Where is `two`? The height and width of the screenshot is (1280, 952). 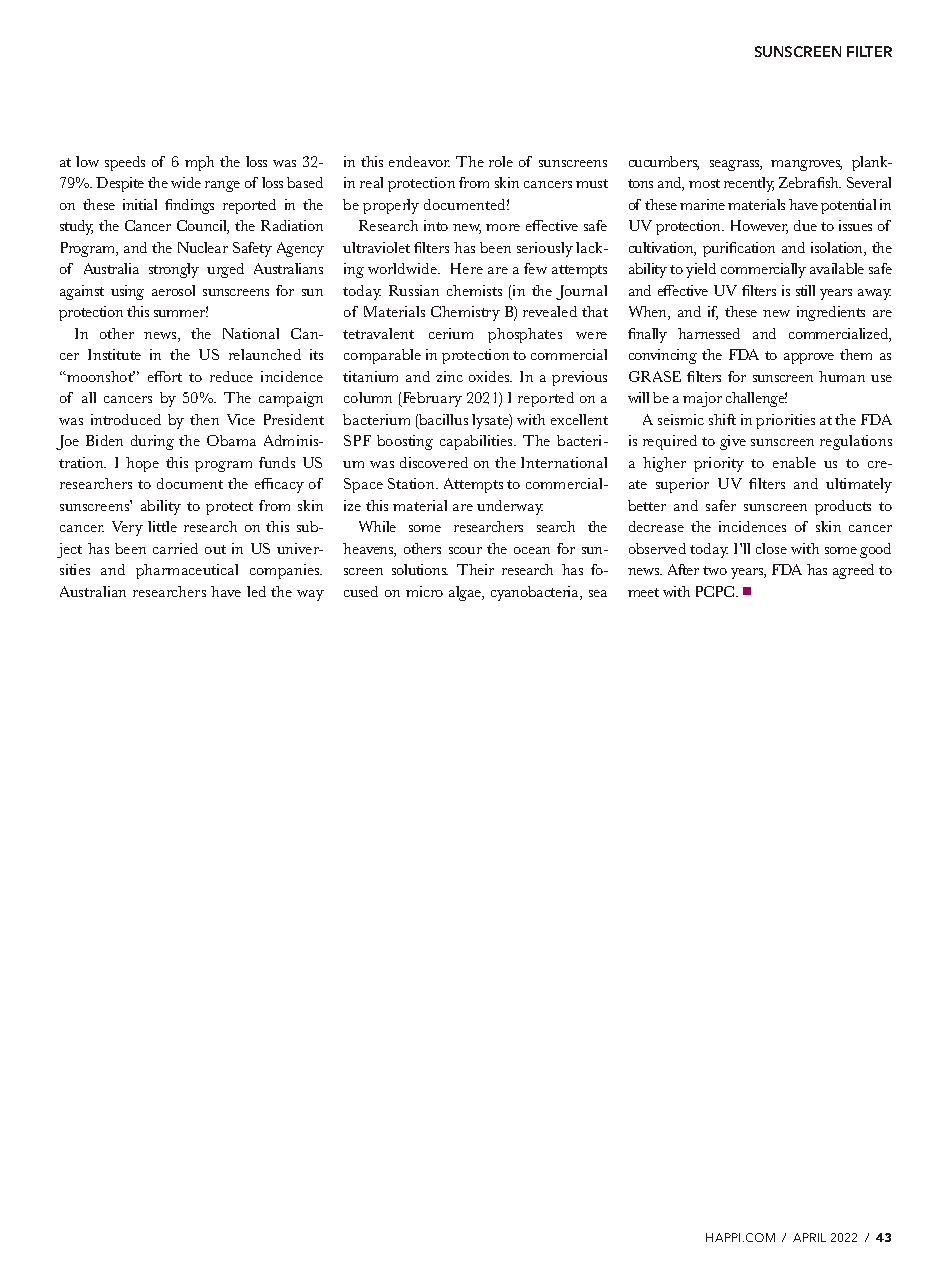 two is located at coordinates (715, 570).
